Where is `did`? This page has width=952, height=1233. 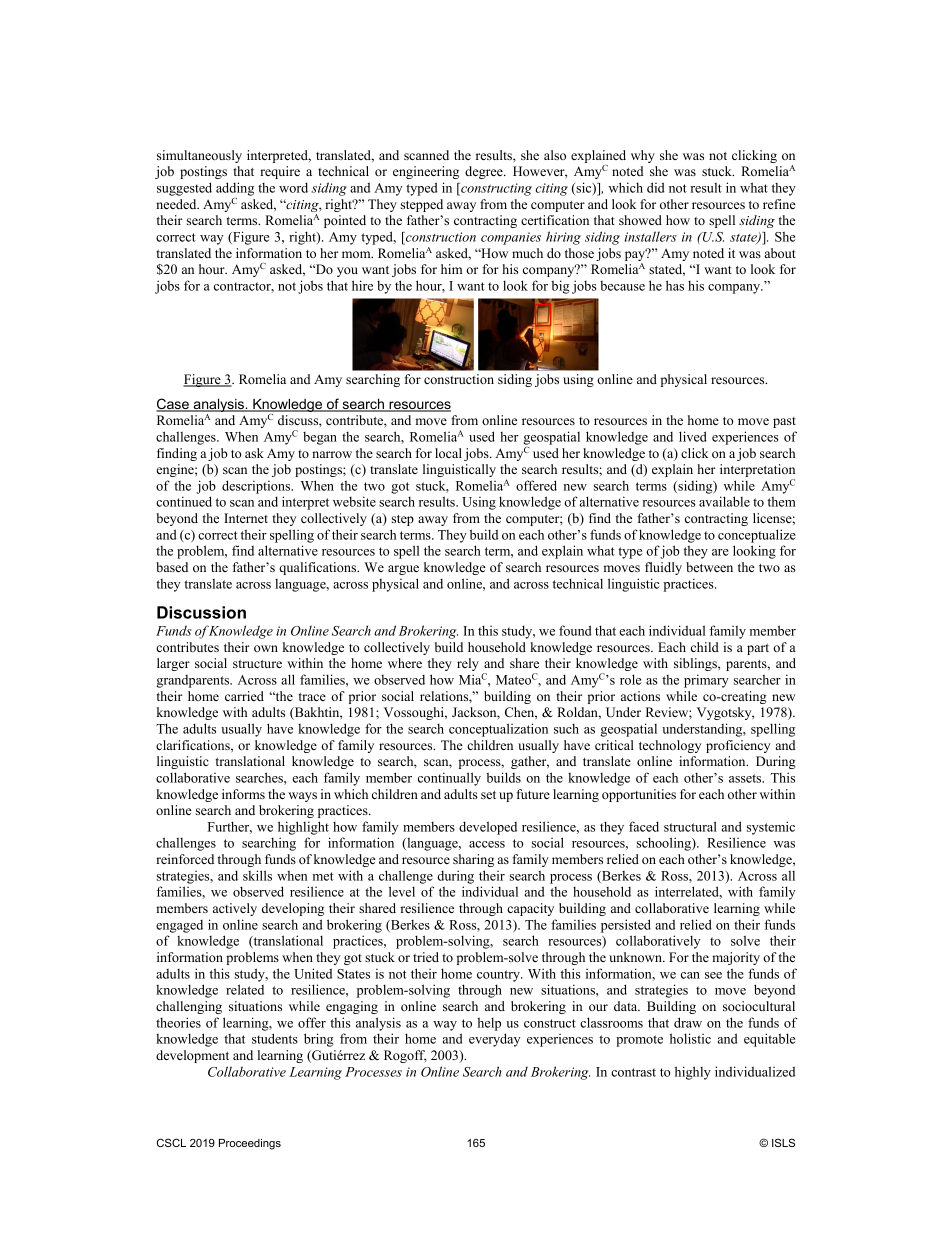 did is located at coordinates (655, 187).
